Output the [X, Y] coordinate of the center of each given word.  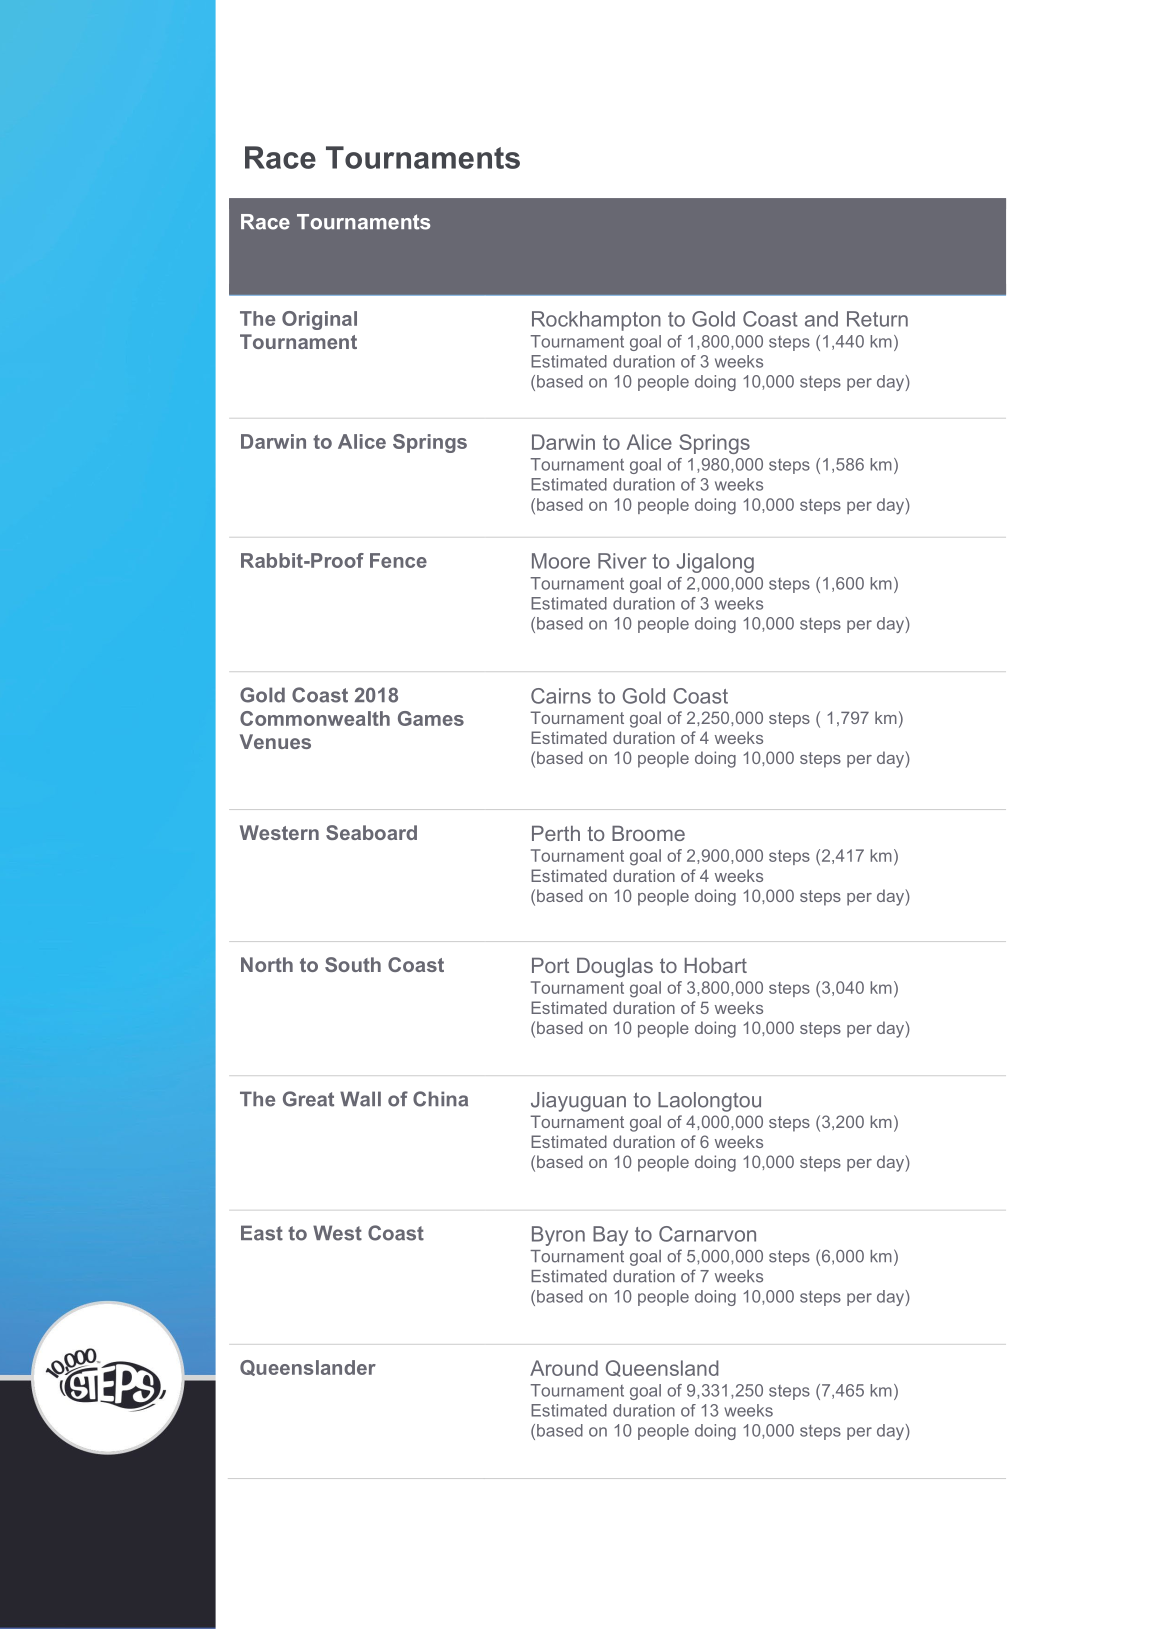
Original [319, 320]
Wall [360, 1099]
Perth [556, 833]
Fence [398, 560]
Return [877, 319]
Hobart [716, 965]
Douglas [615, 968]
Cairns [561, 696]
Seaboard [371, 832]
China [440, 1099]
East [262, 1233]
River [622, 561]
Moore [561, 561]
